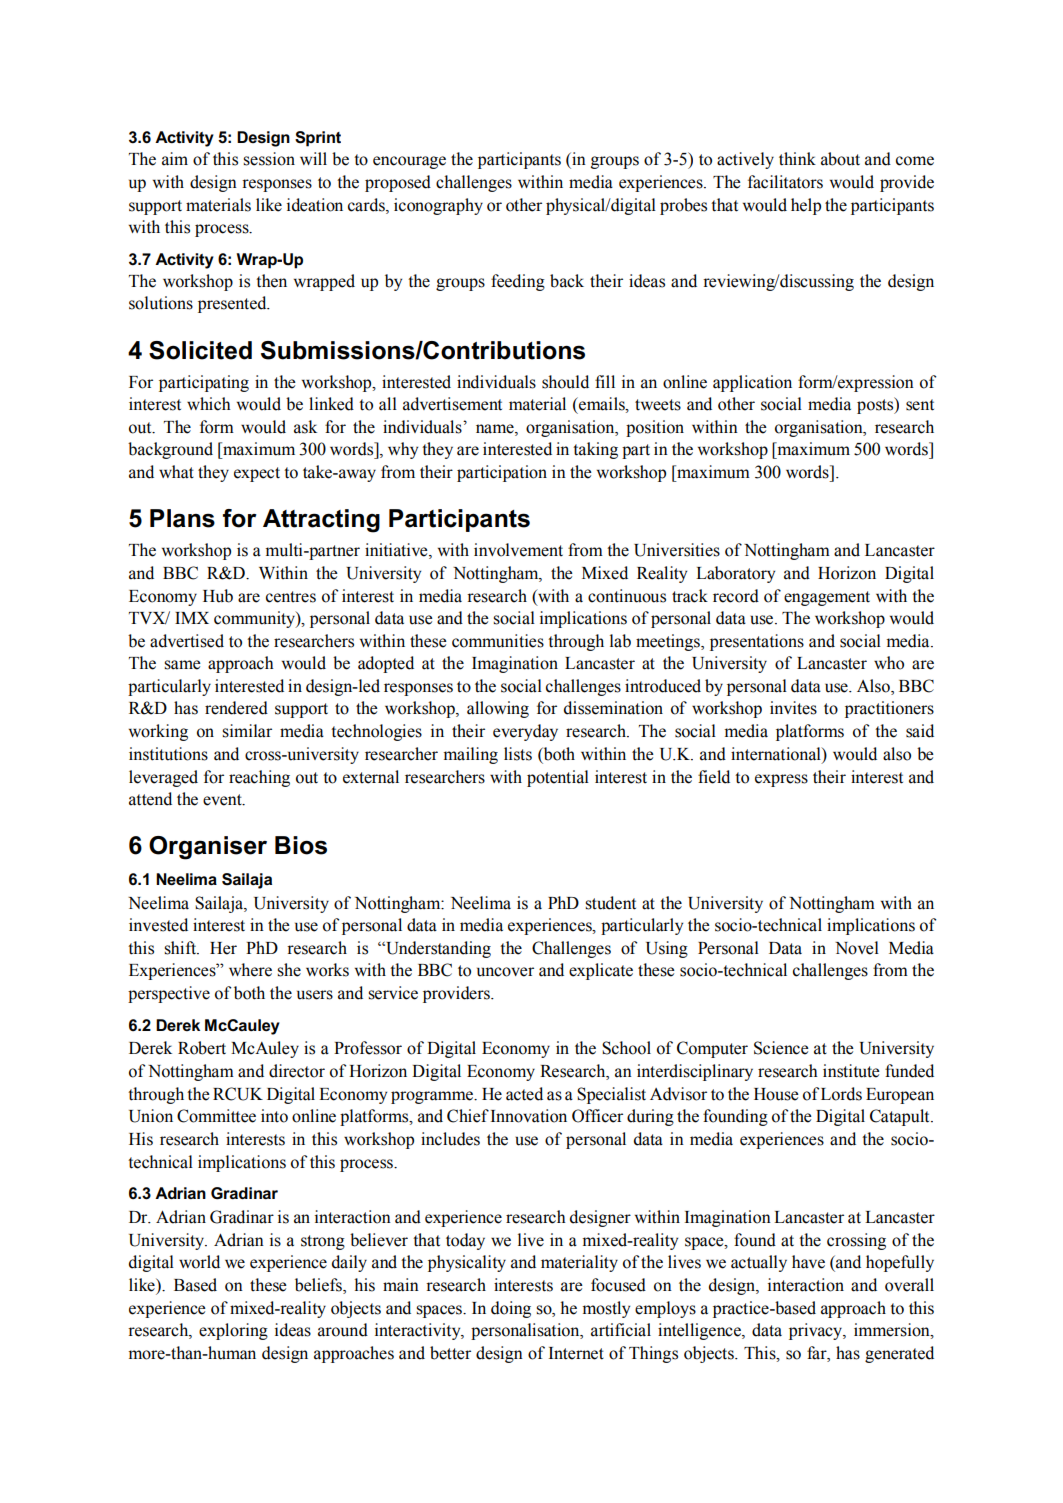 This page has height=1503, width=1063. Describe the element at coordinates (511, 1309) in the page. I see `doing` at that location.
